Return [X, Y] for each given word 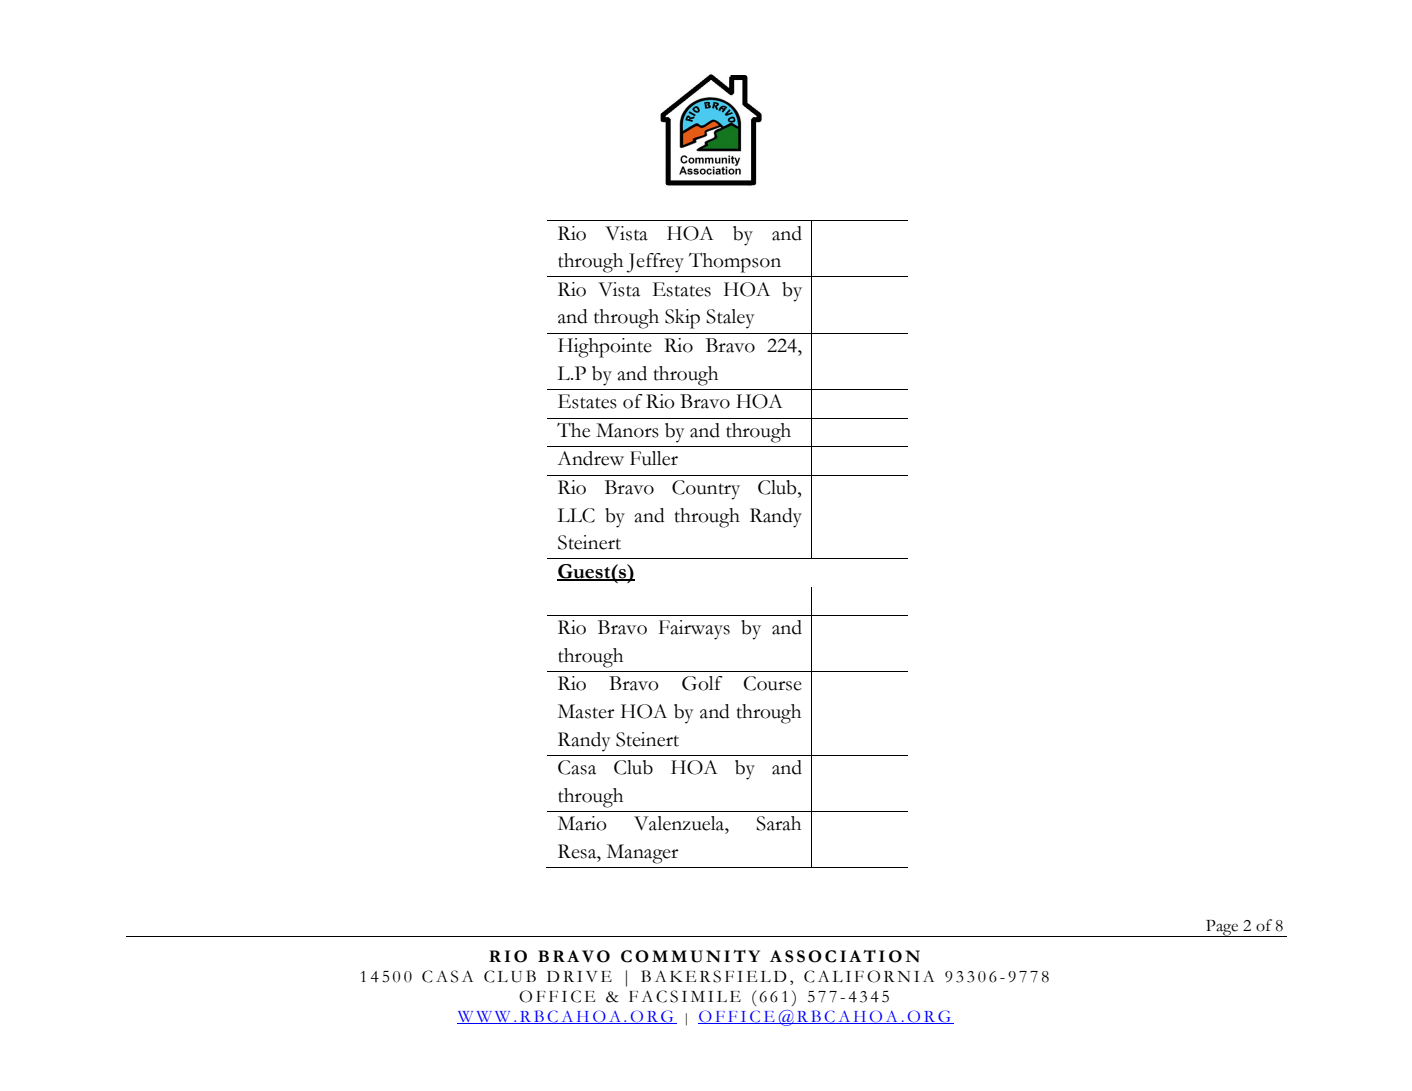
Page [1222, 928]
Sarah [778, 823]
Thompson [735, 263]
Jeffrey [655, 263]
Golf [702, 683]
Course [773, 683]
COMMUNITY [690, 956]
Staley [730, 319]
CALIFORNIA [869, 976]
